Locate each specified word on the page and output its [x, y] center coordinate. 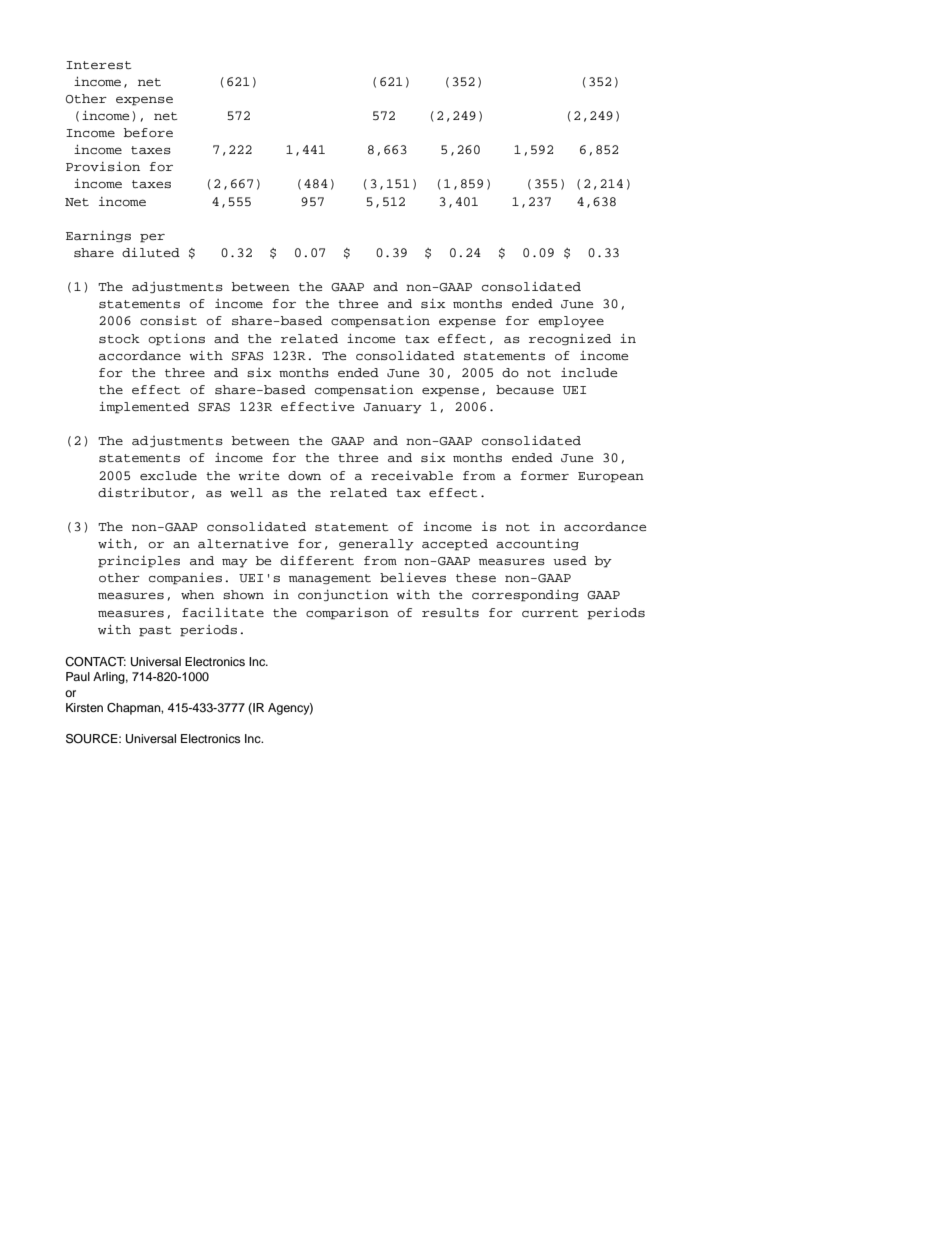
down [304, 475]
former [545, 475]
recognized [570, 340]
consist [168, 320]
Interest [98, 65]
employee [571, 322]
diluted [151, 252]
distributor [143, 492]
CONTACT [95, 662]
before [148, 132]
